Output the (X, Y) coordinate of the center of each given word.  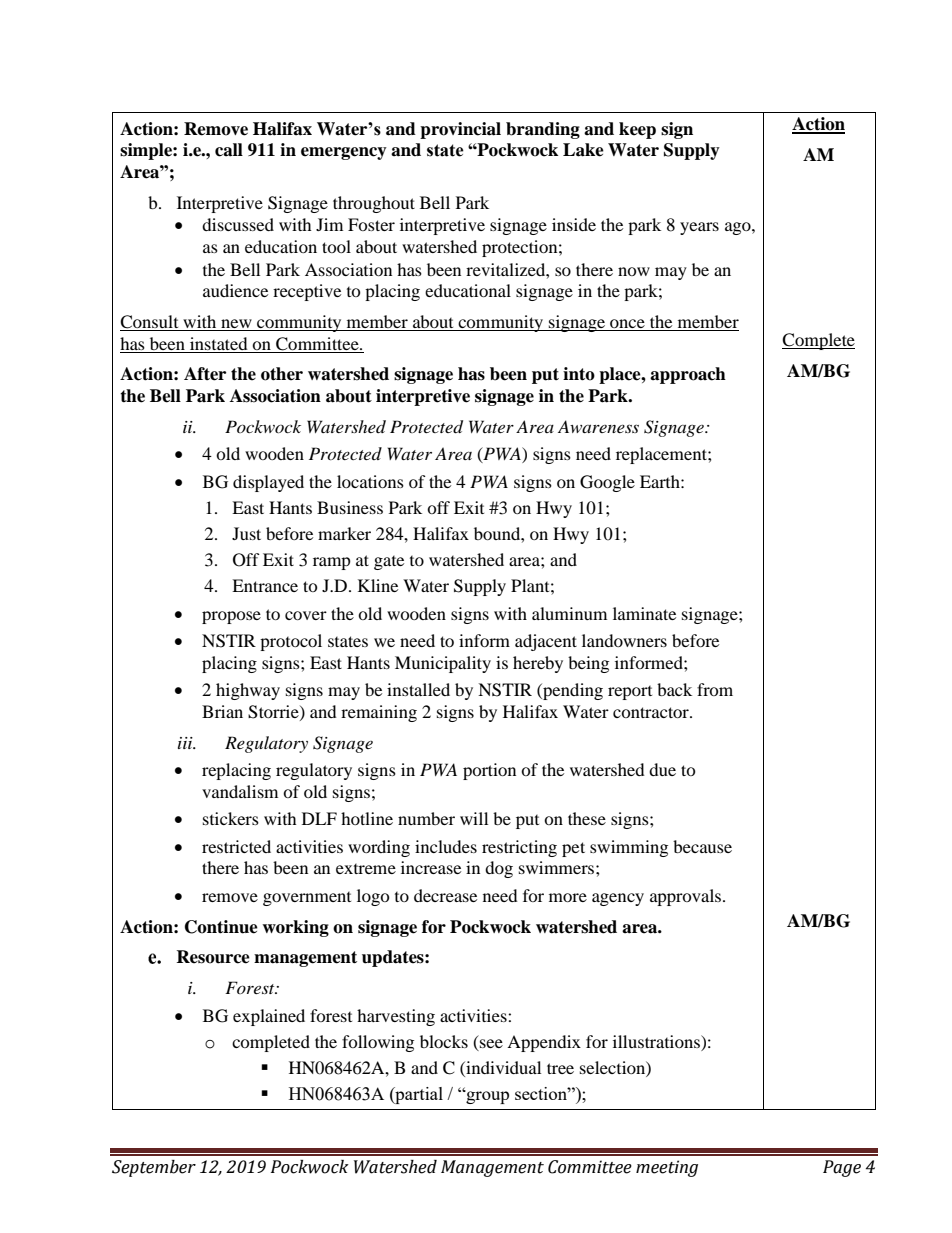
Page (842, 1168)
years (699, 228)
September (154, 1168)
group (486, 1097)
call (229, 150)
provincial (460, 130)
